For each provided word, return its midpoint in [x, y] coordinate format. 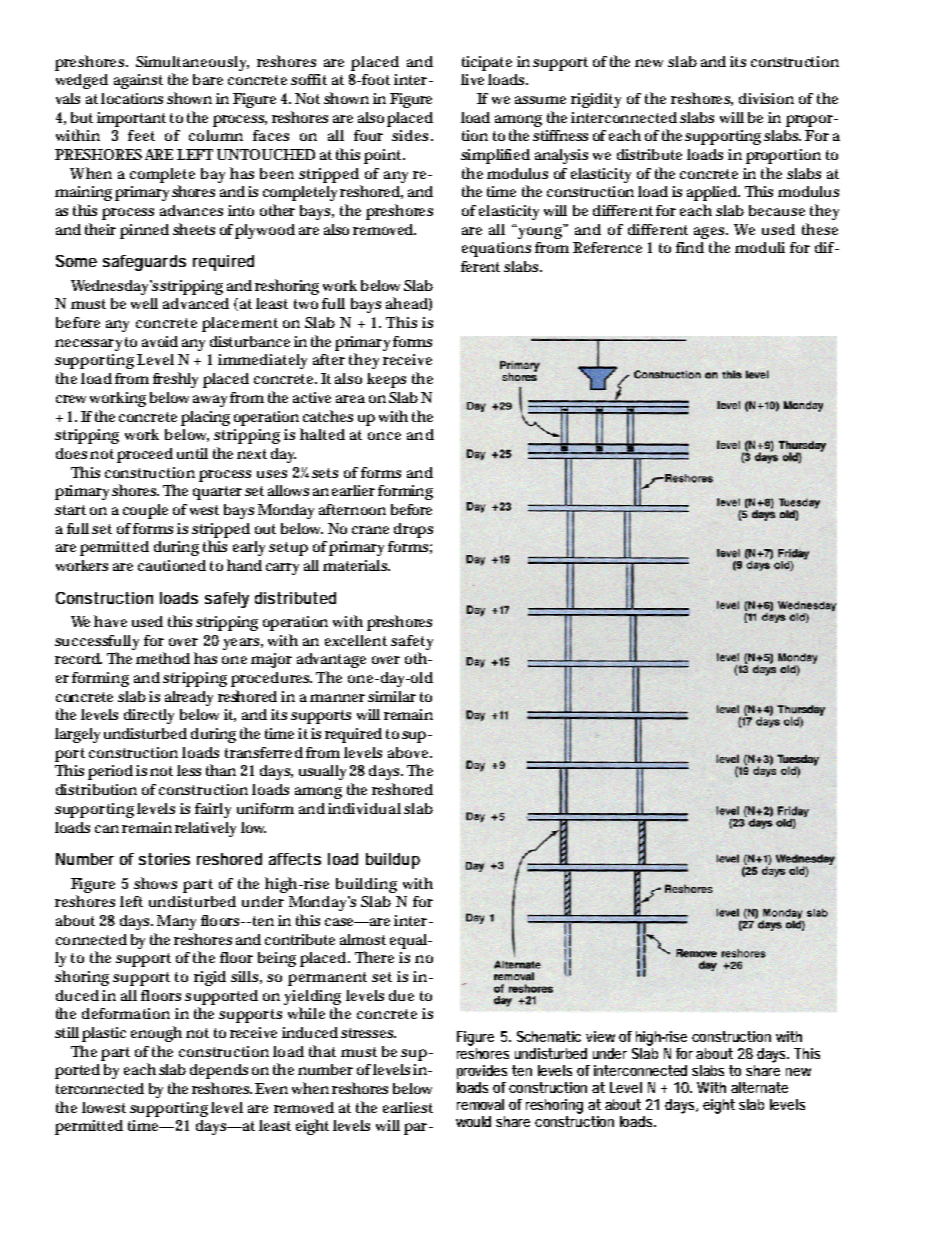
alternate [759, 1087]
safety [412, 642]
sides [412, 135]
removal [480, 1104]
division [766, 98]
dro [405, 528]
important [131, 119]
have [110, 621]
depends [219, 1071]
